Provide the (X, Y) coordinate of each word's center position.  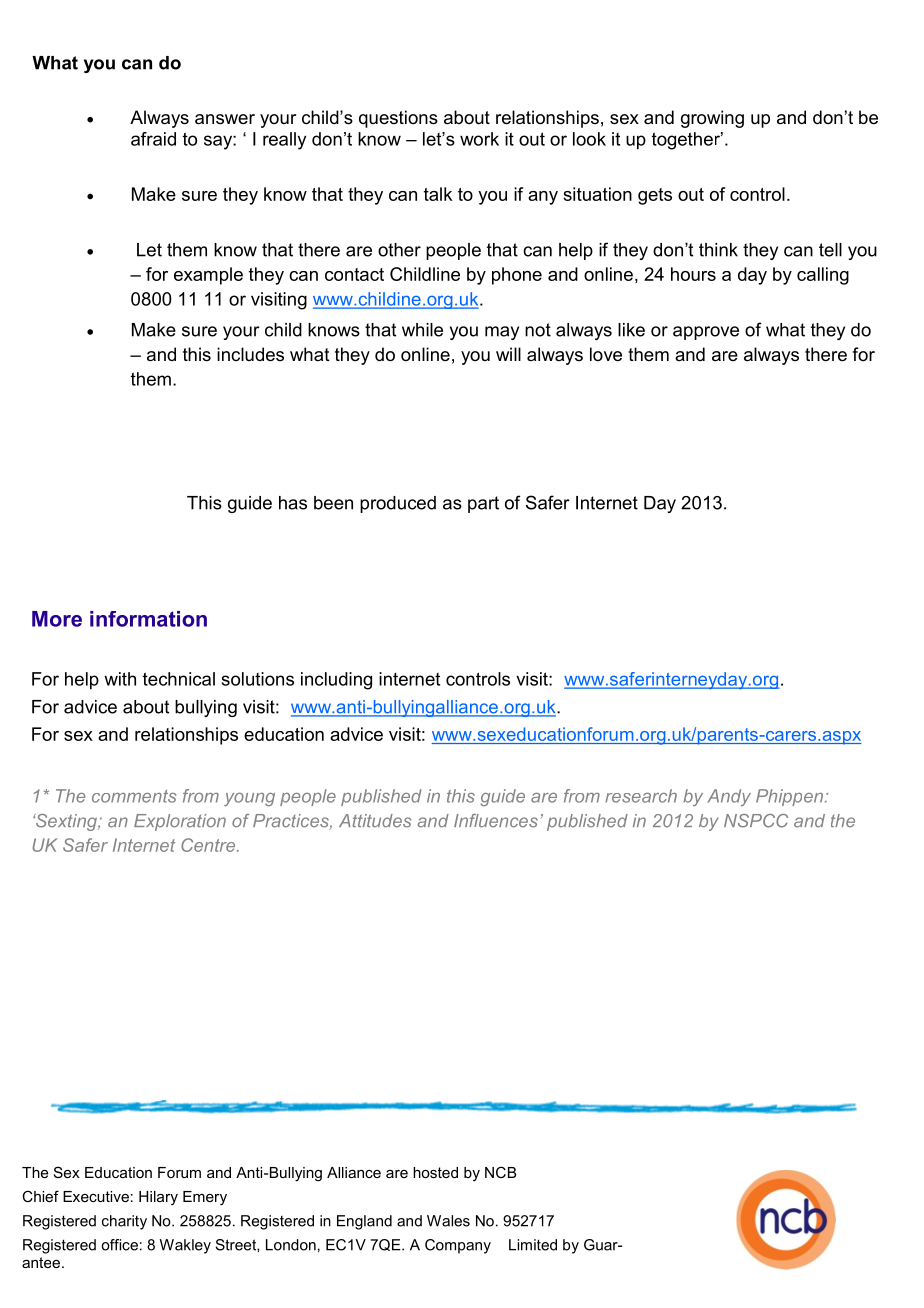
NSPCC (756, 821)
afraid (153, 139)
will (508, 354)
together (687, 141)
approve (706, 333)
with (120, 679)
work (479, 139)
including (336, 681)
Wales (448, 1221)
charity (124, 1222)
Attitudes (375, 821)
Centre (209, 845)
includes (250, 354)
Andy (729, 797)
